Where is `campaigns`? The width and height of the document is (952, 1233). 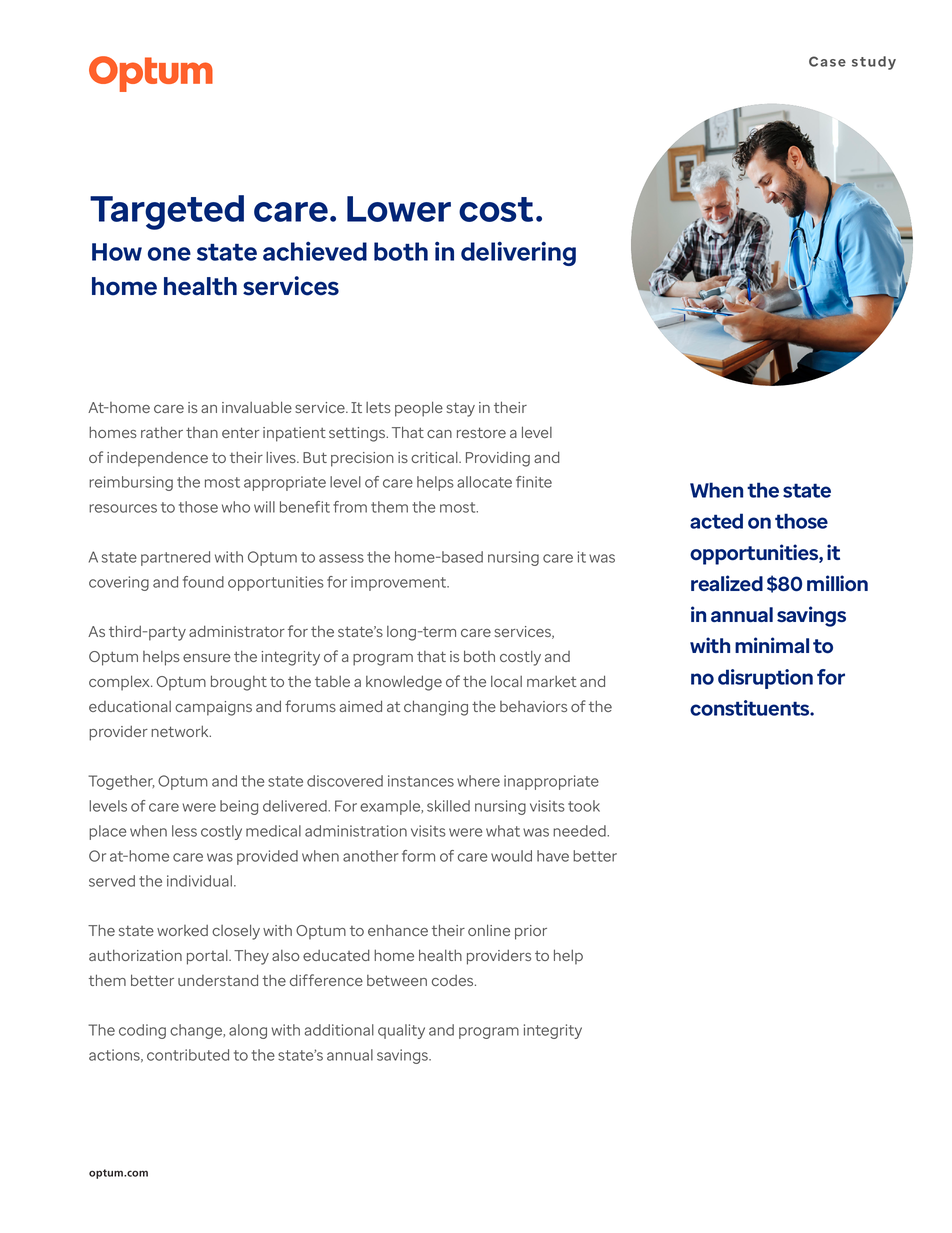 campaigns is located at coordinates (213, 708).
